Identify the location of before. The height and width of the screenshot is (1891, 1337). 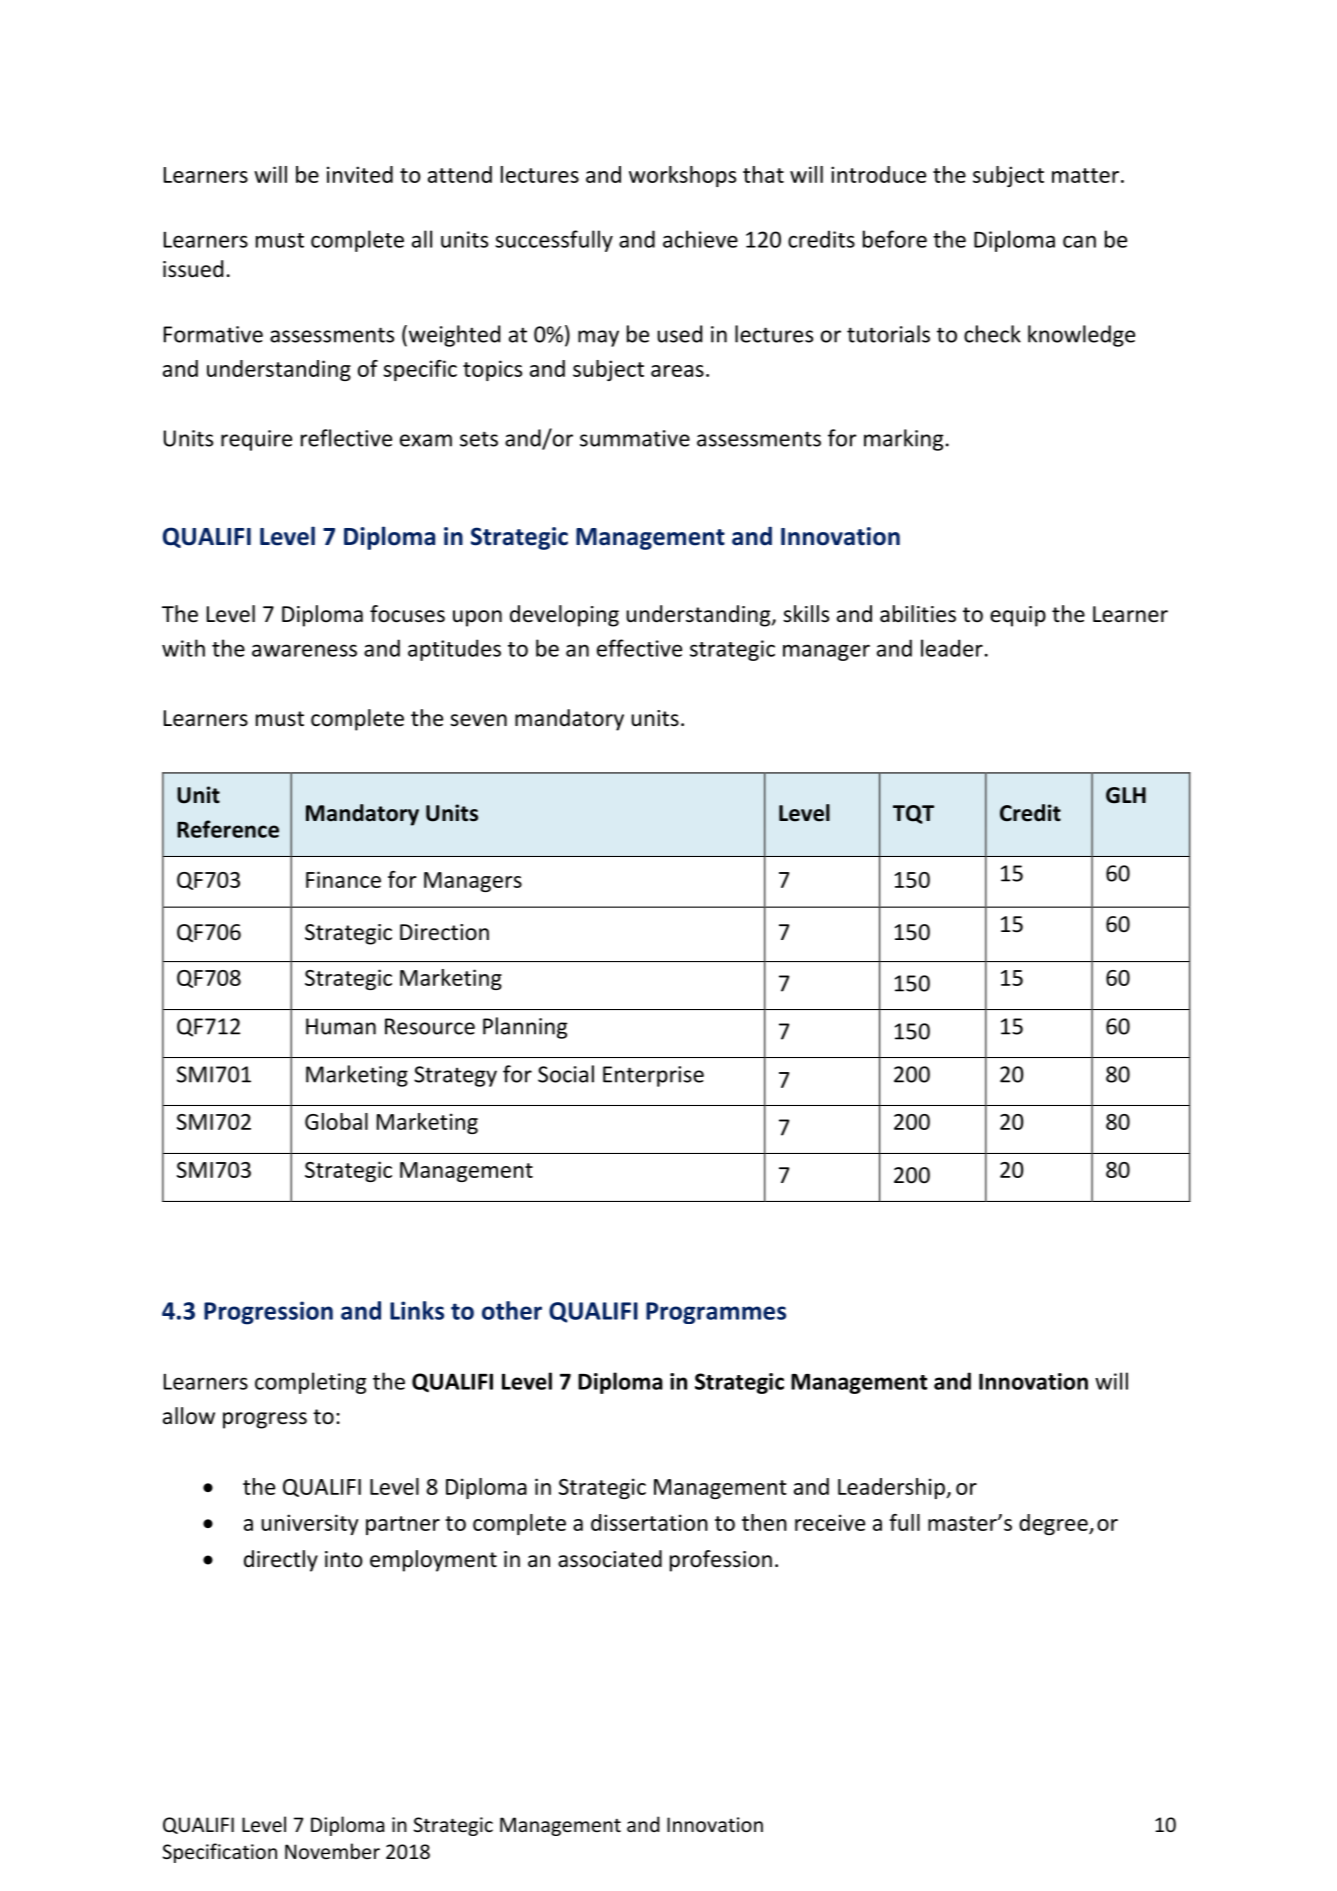
(895, 239).
